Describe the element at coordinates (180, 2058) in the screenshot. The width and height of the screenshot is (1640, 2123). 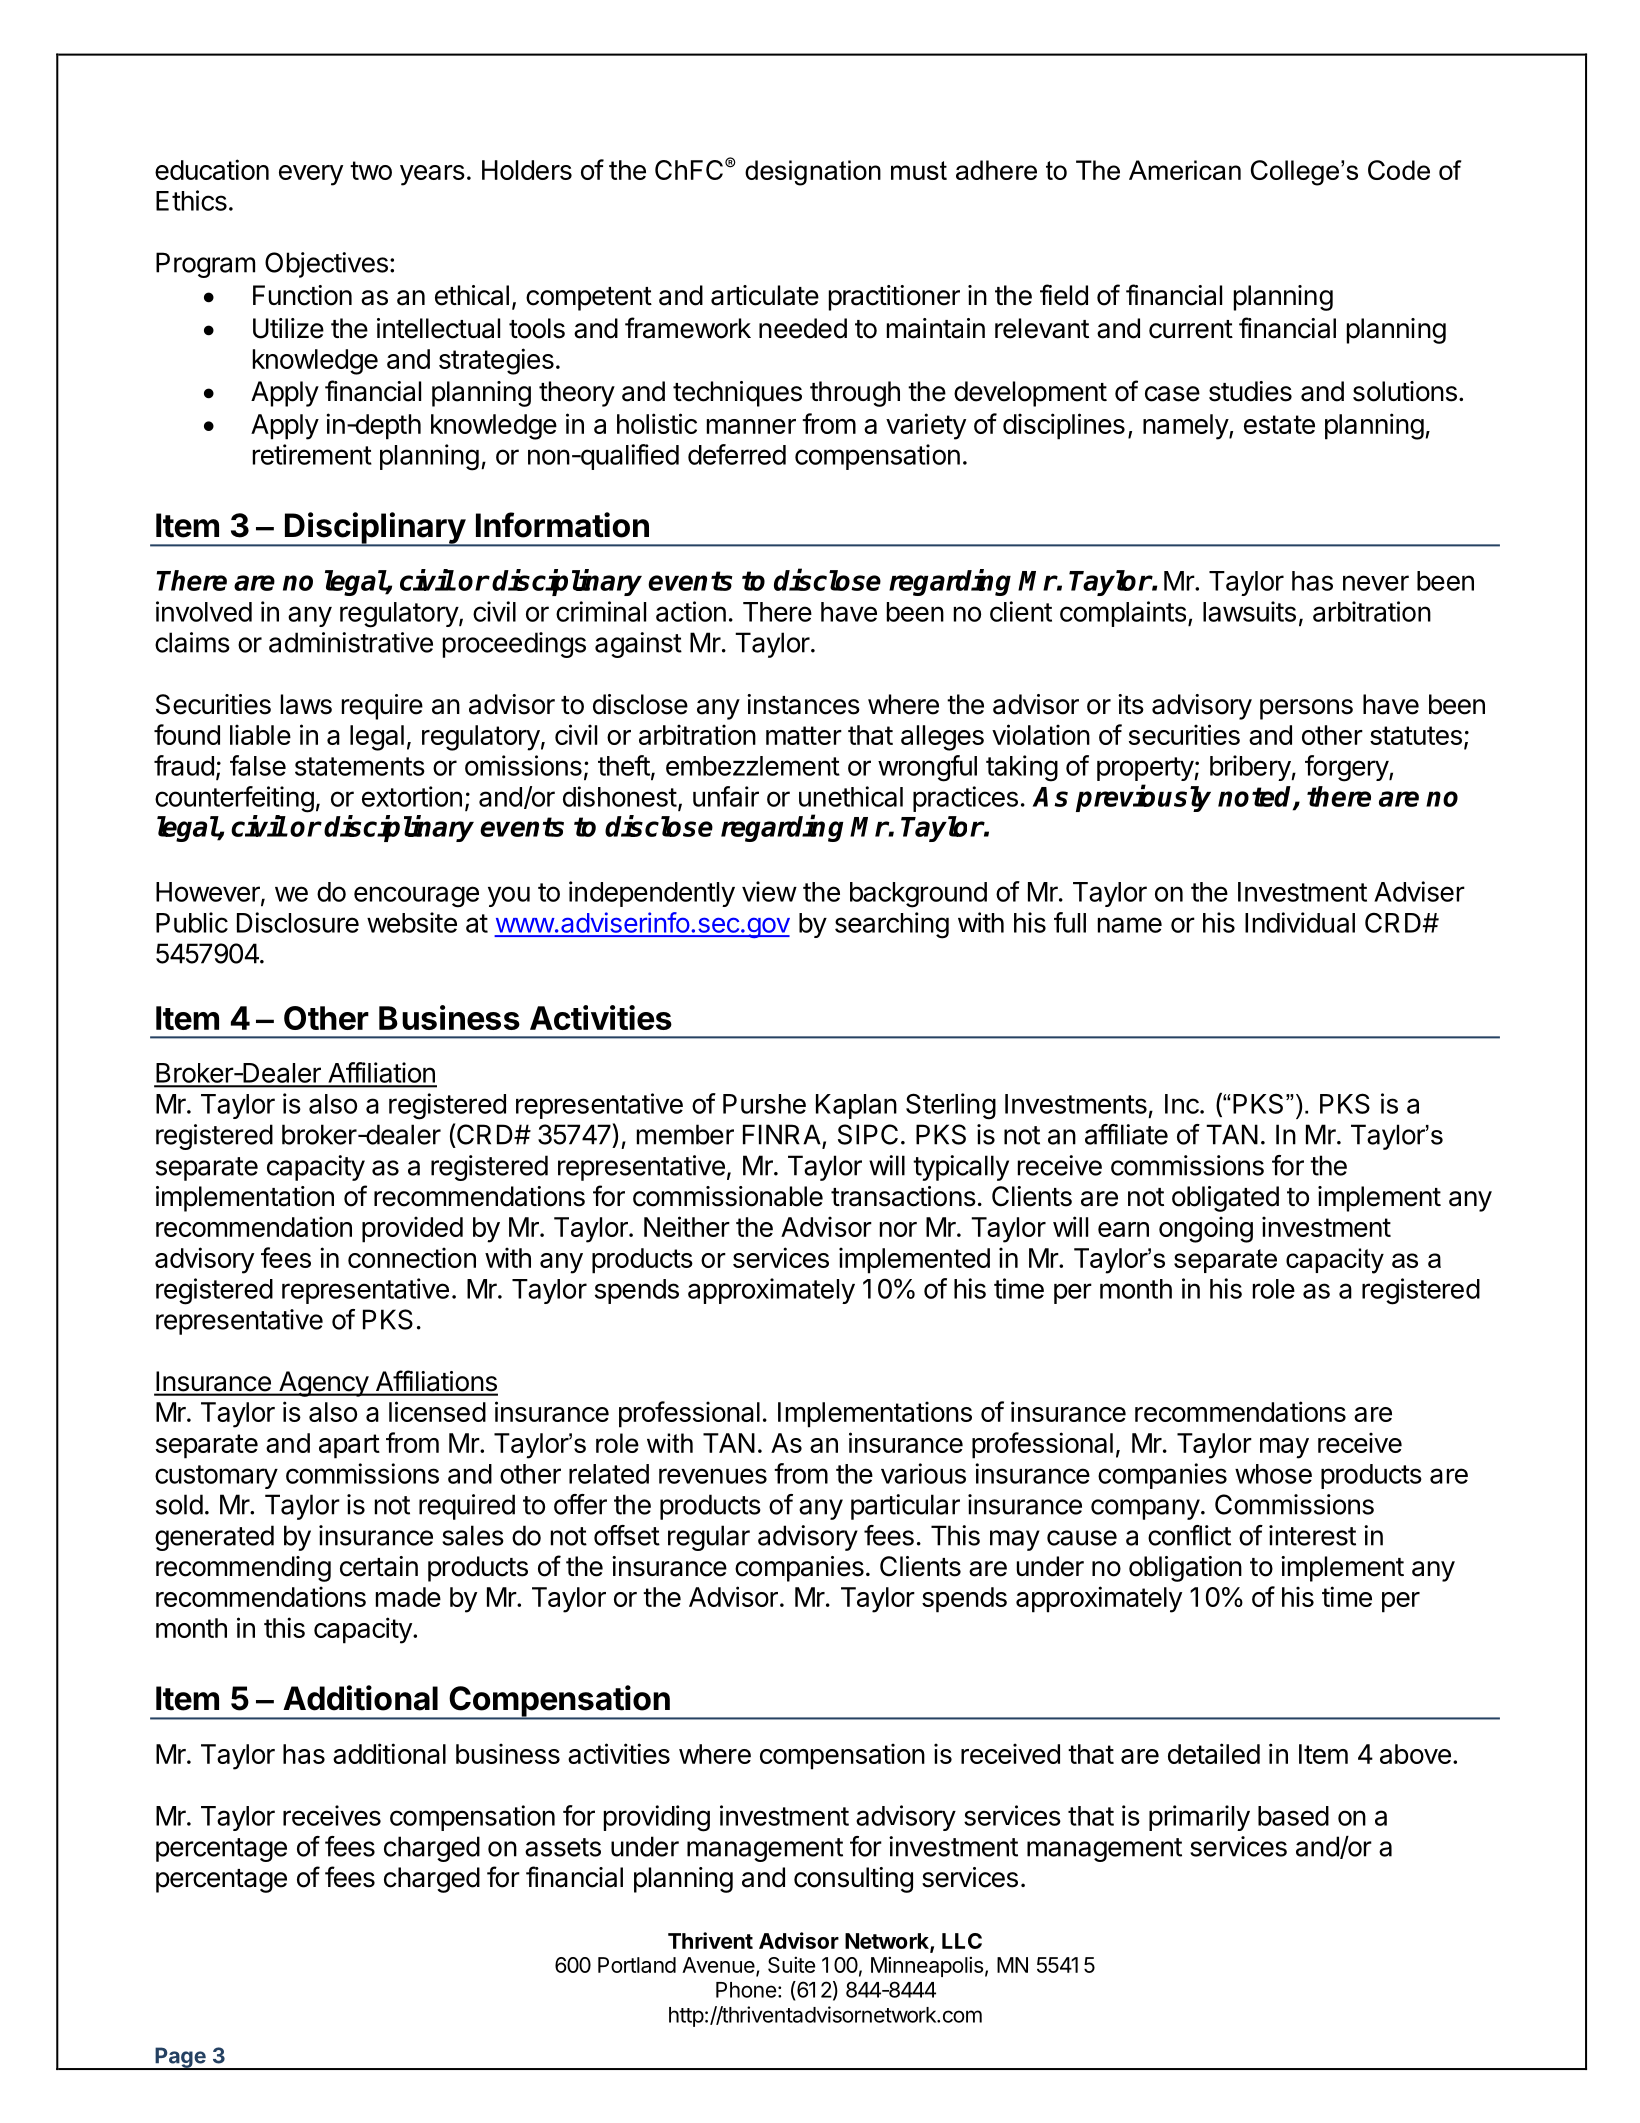
I see `Page` at that location.
